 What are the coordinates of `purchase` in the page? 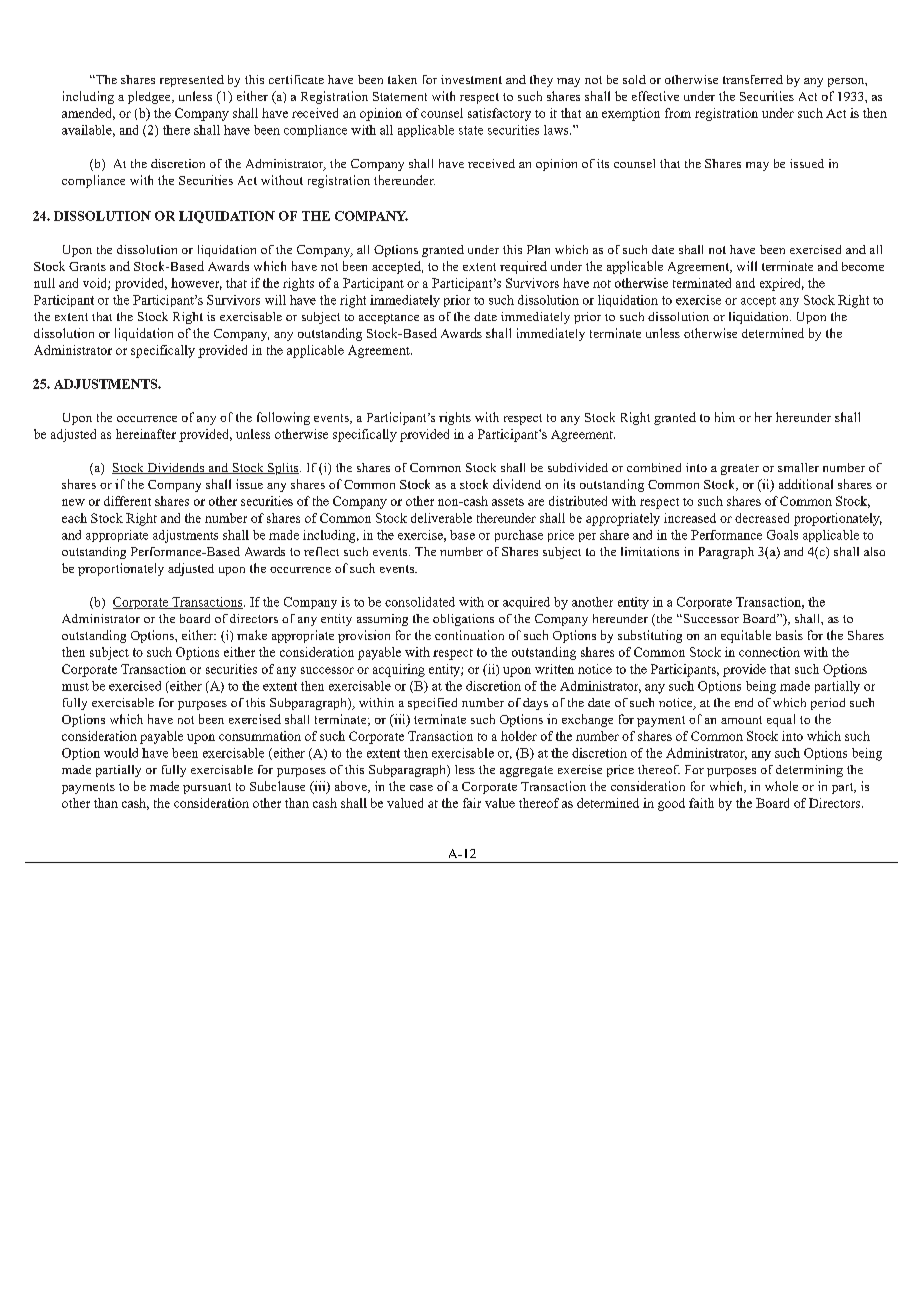 It's located at (519, 536).
